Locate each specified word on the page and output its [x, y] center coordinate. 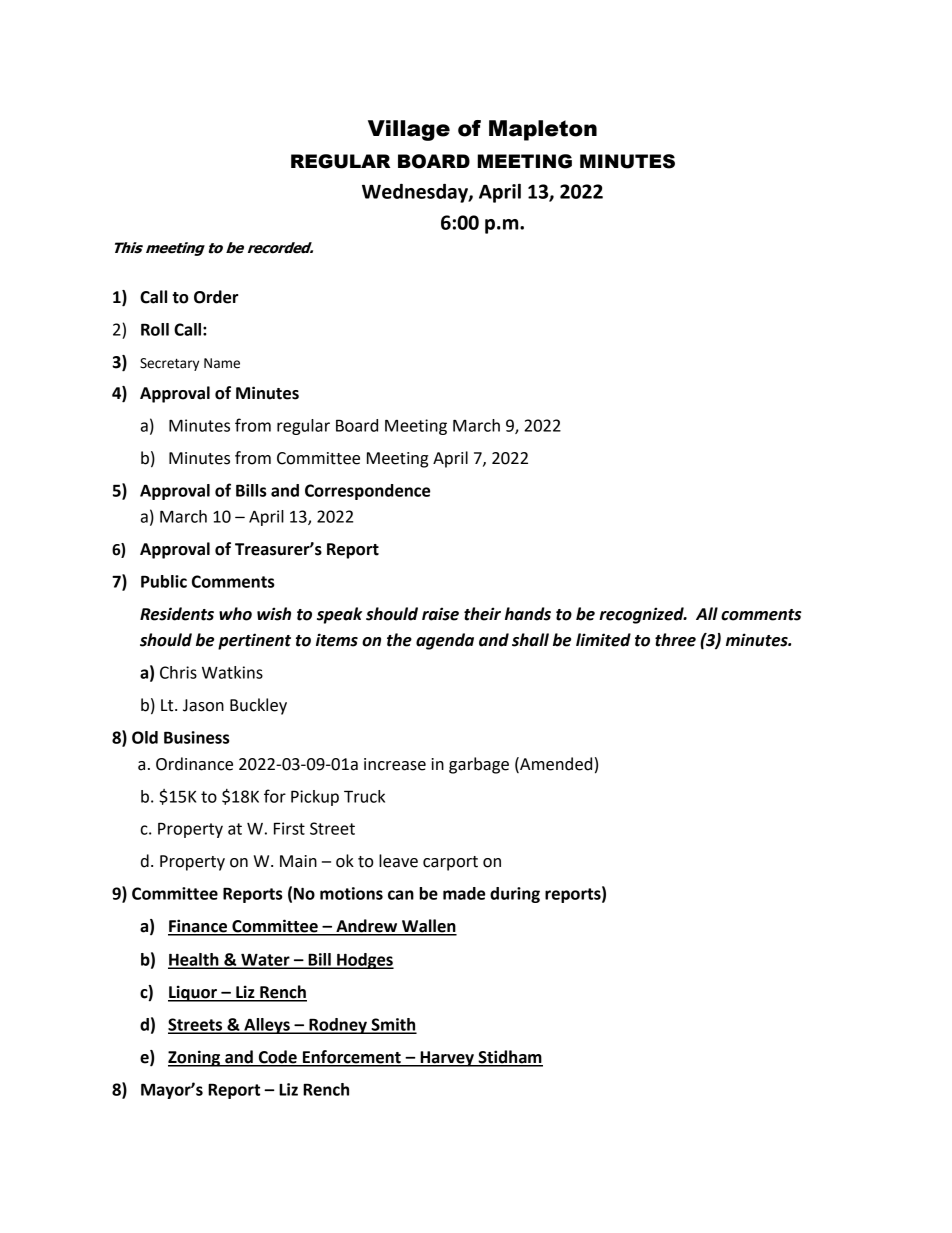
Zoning [195, 1058]
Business [196, 737]
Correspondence [367, 492]
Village [409, 130]
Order [216, 297]
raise [440, 614]
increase [395, 764]
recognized [642, 615]
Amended [555, 764]
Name [222, 363]
